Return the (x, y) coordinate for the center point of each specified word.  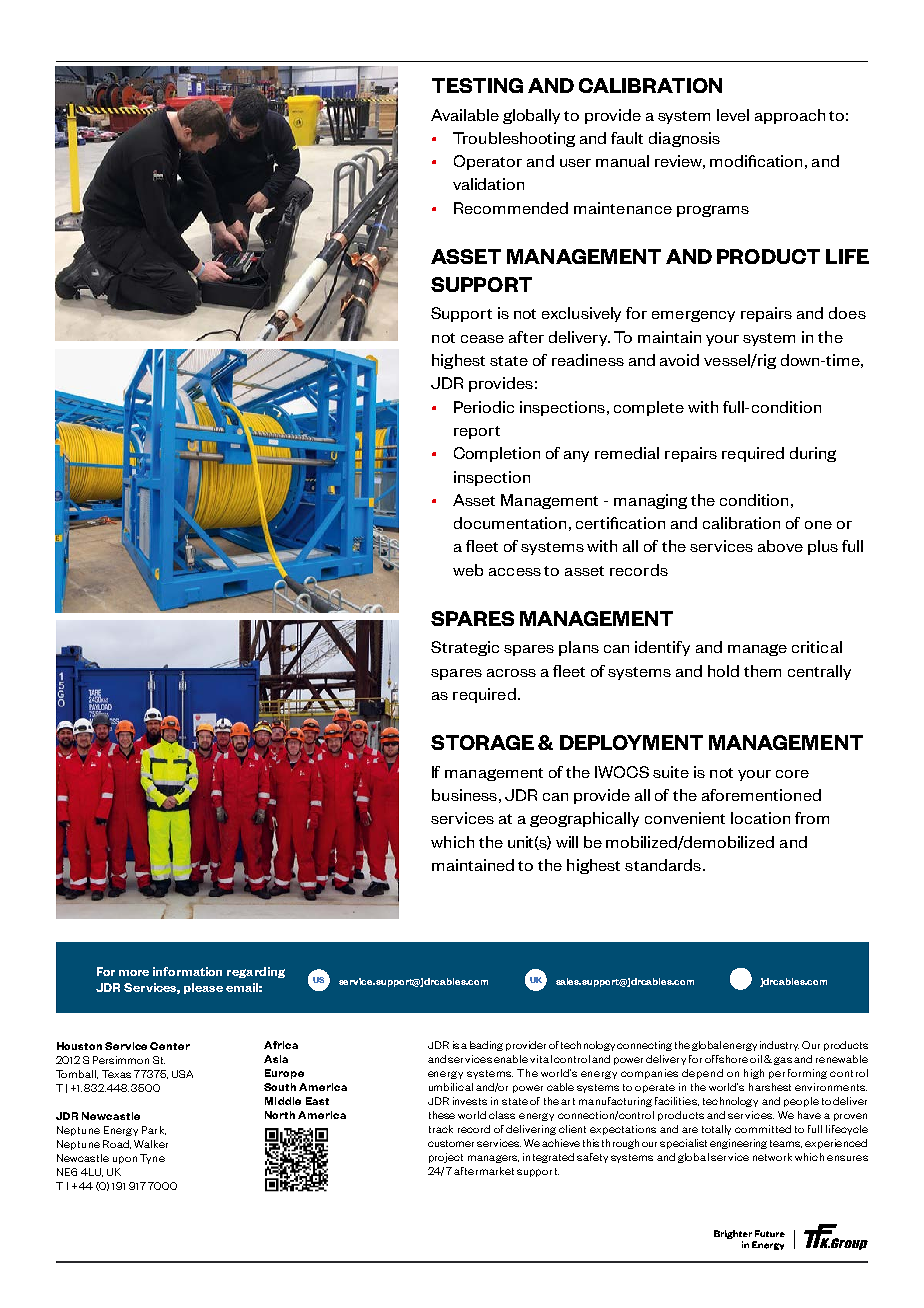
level (733, 115)
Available (465, 115)
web (468, 570)
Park (154, 1130)
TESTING (477, 85)
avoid (679, 360)
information (187, 971)
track (441, 1129)
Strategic (465, 648)
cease (482, 339)
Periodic (484, 407)
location (760, 818)
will (567, 842)
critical (817, 647)
